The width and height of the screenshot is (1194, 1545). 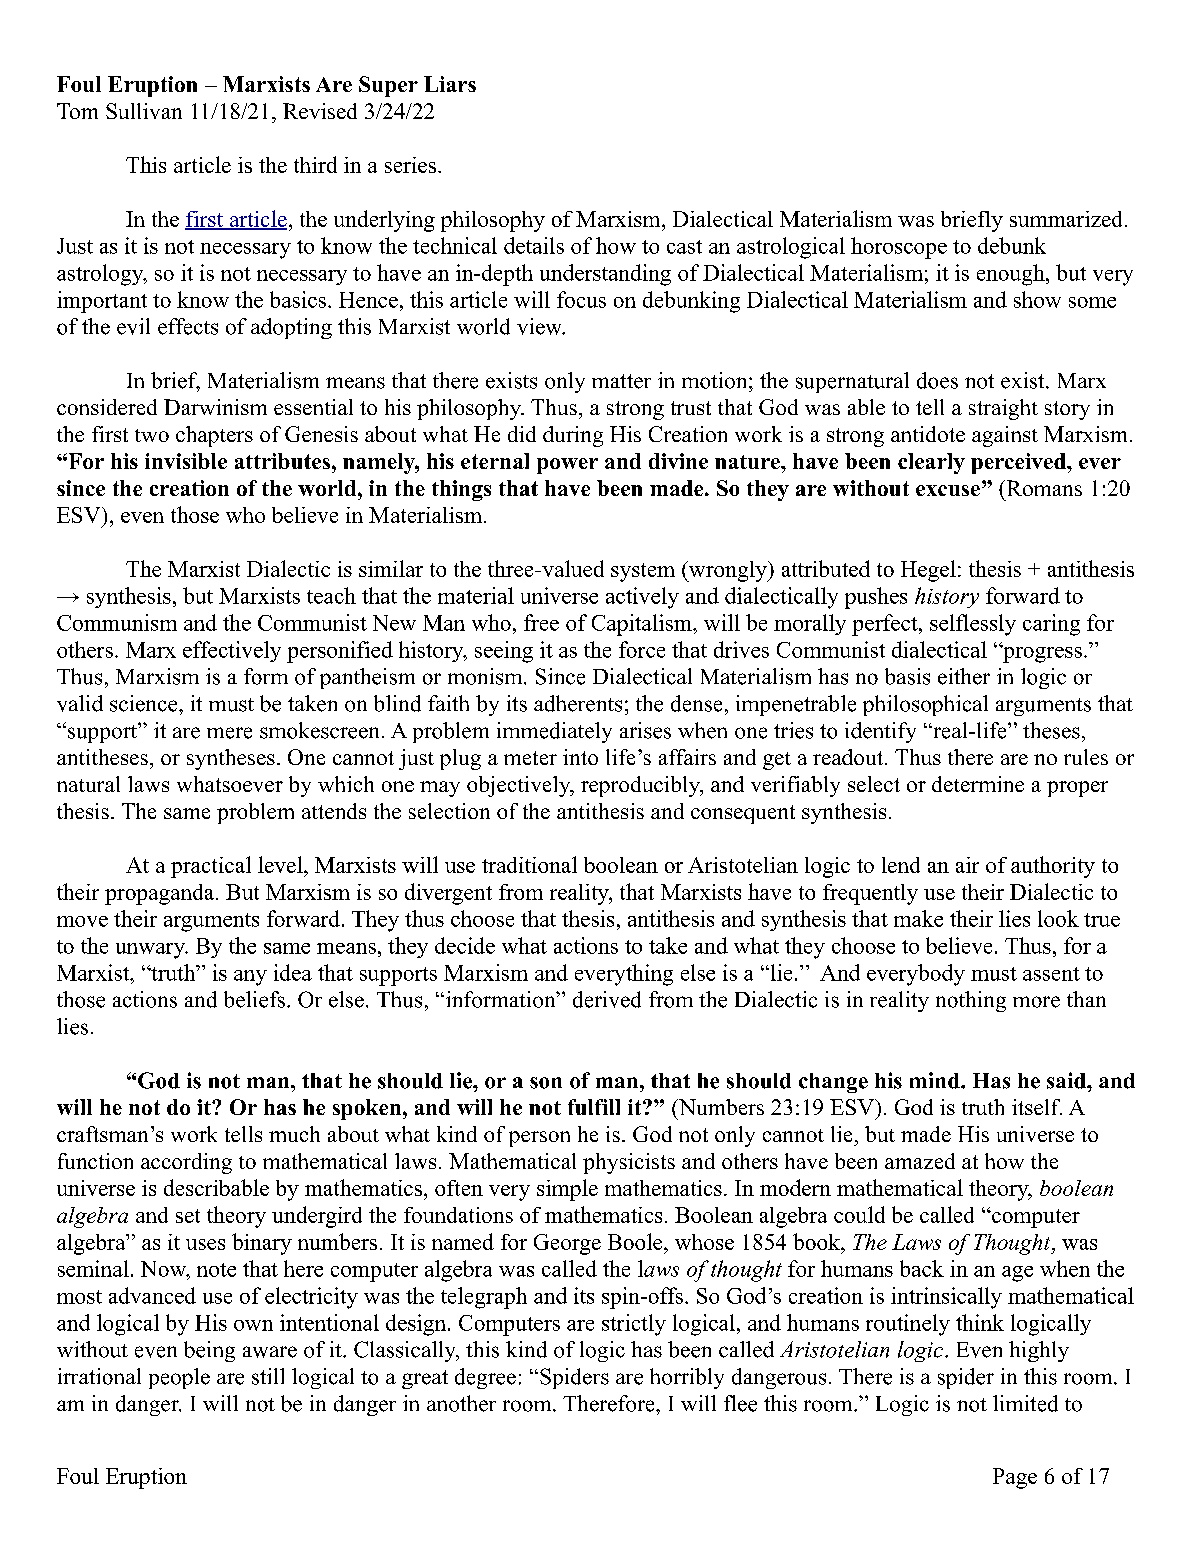 I want to click on mere, so click(x=229, y=733).
